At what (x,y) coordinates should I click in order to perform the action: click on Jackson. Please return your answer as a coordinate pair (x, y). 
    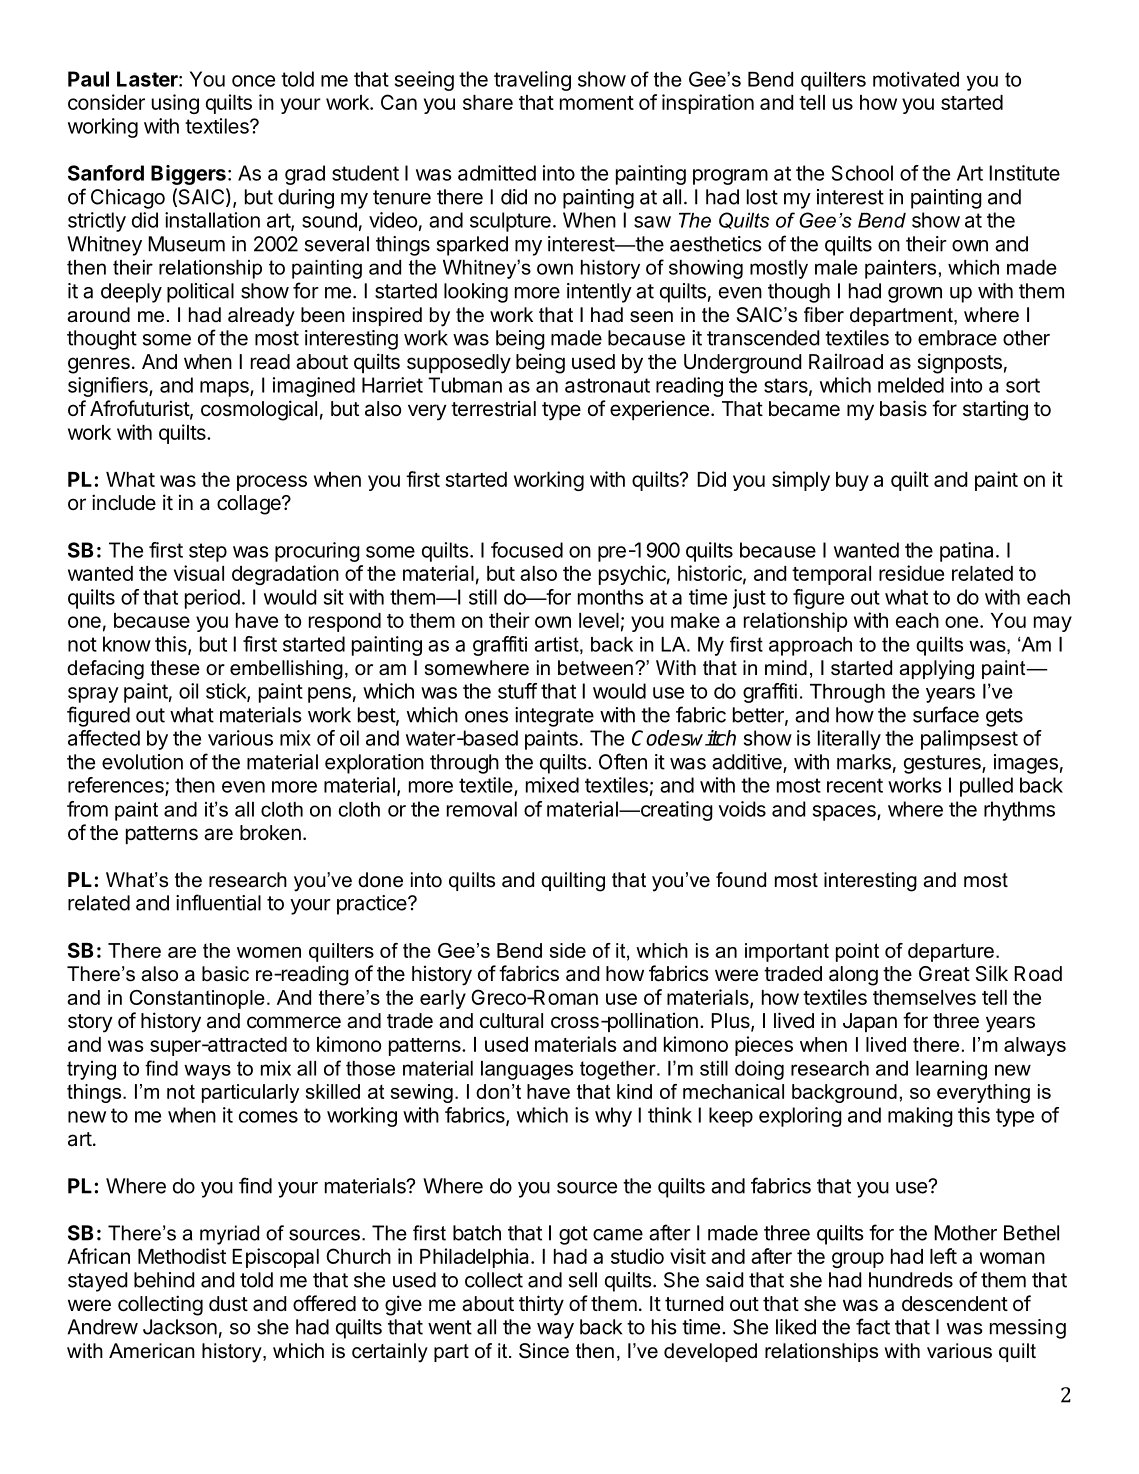
    Looking at the image, I should click on (180, 1327).
